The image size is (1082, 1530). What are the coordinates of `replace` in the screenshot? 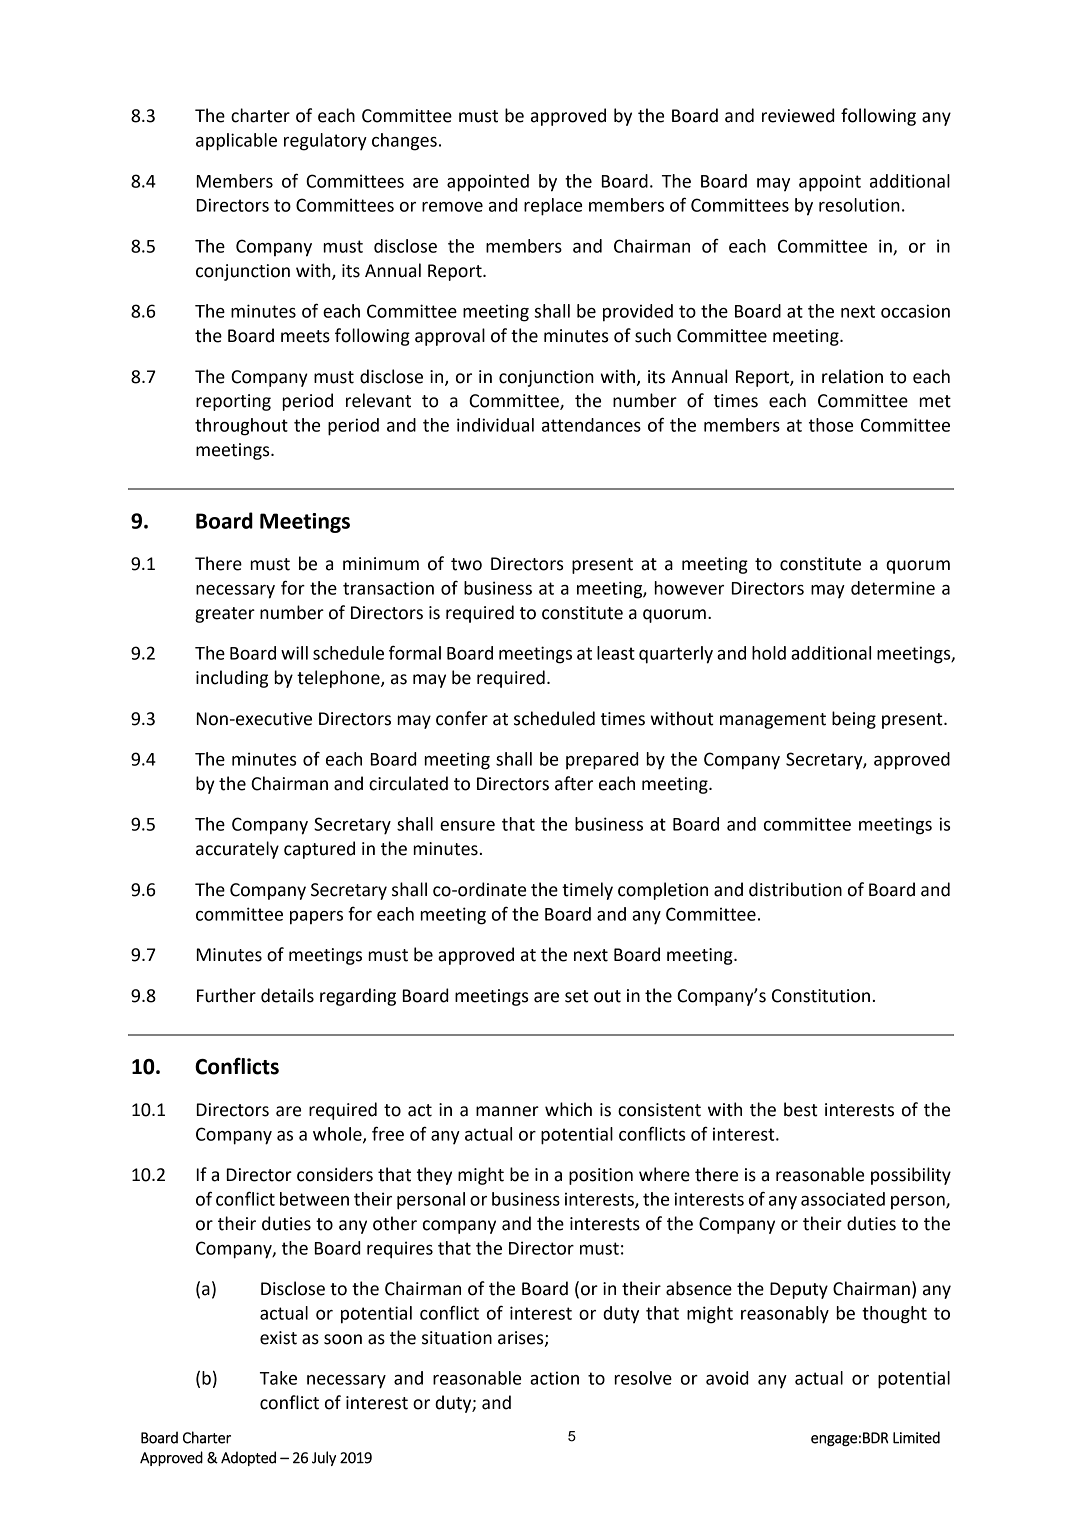 It's located at (553, 207).
